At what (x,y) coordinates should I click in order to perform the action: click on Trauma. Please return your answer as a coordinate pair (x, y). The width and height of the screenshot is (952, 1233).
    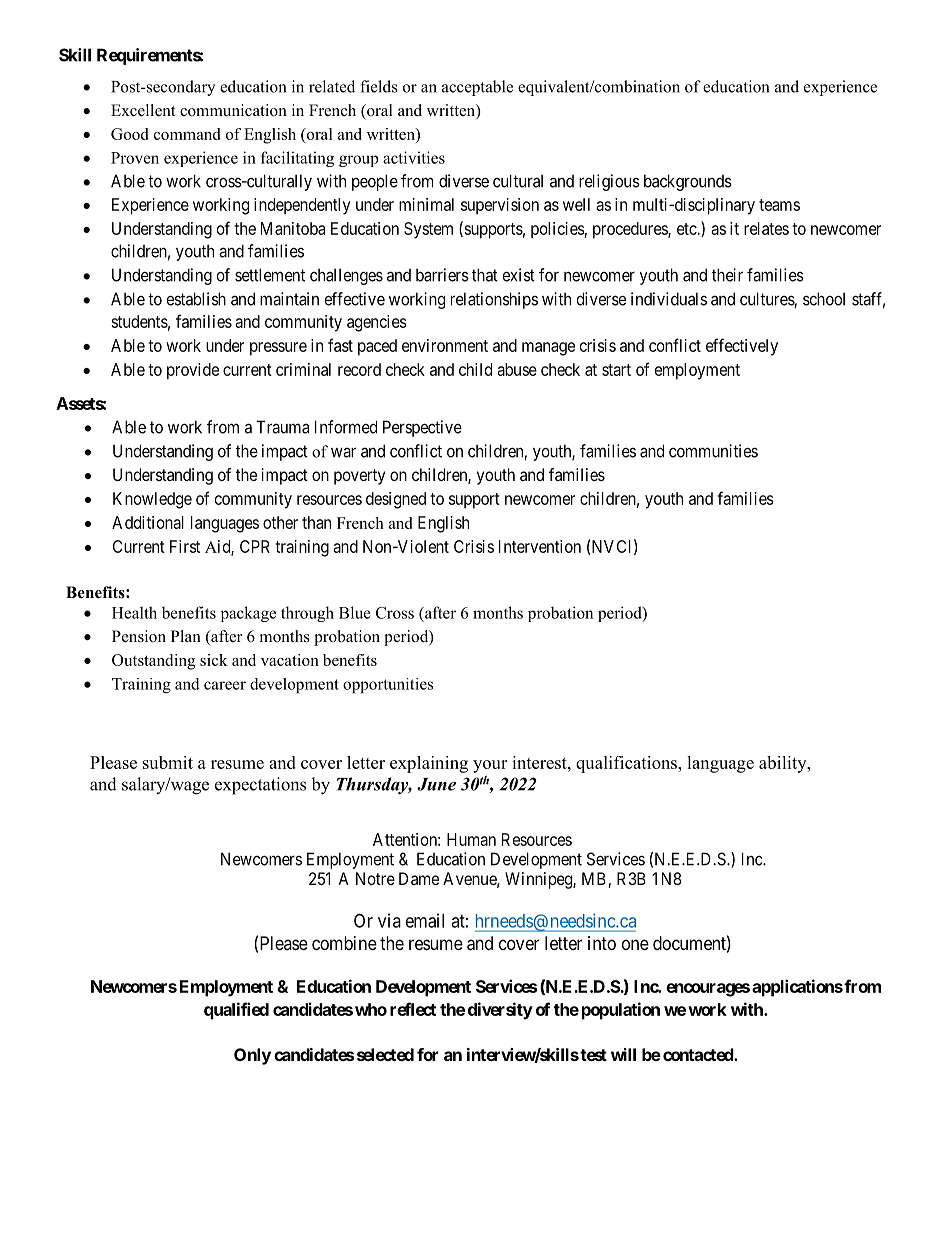
    Looking at the image, I should click on (282, 427).
